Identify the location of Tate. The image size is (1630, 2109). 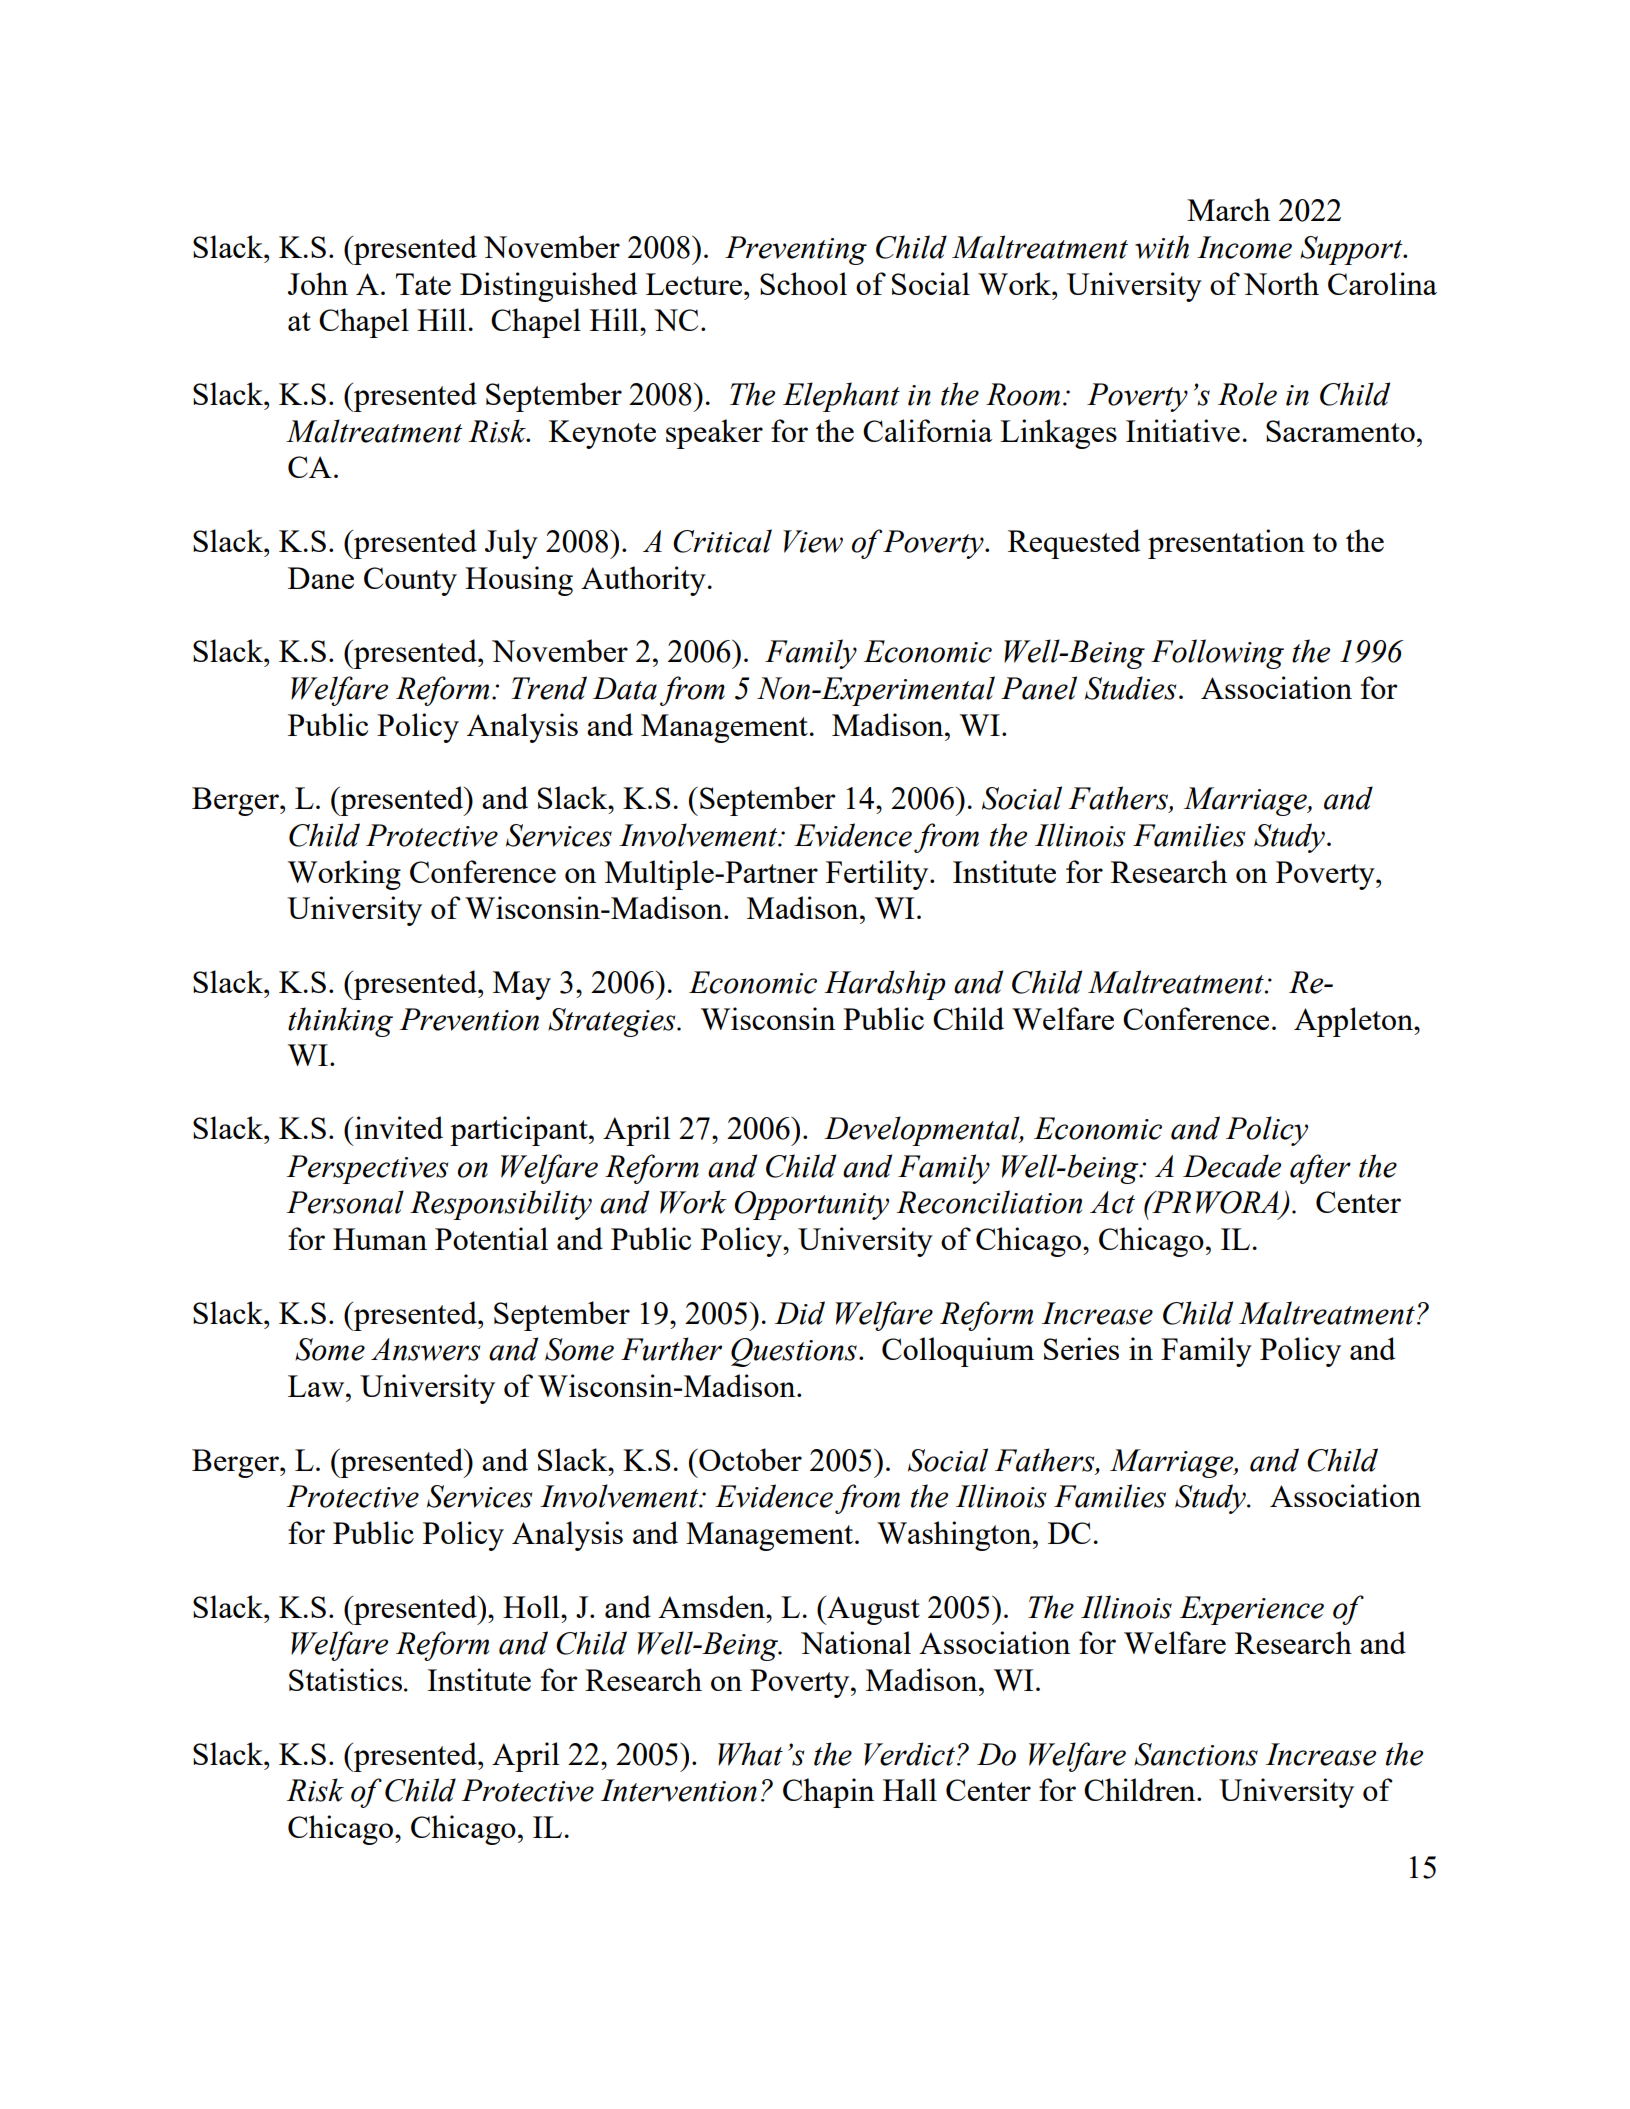
(423, 284).
